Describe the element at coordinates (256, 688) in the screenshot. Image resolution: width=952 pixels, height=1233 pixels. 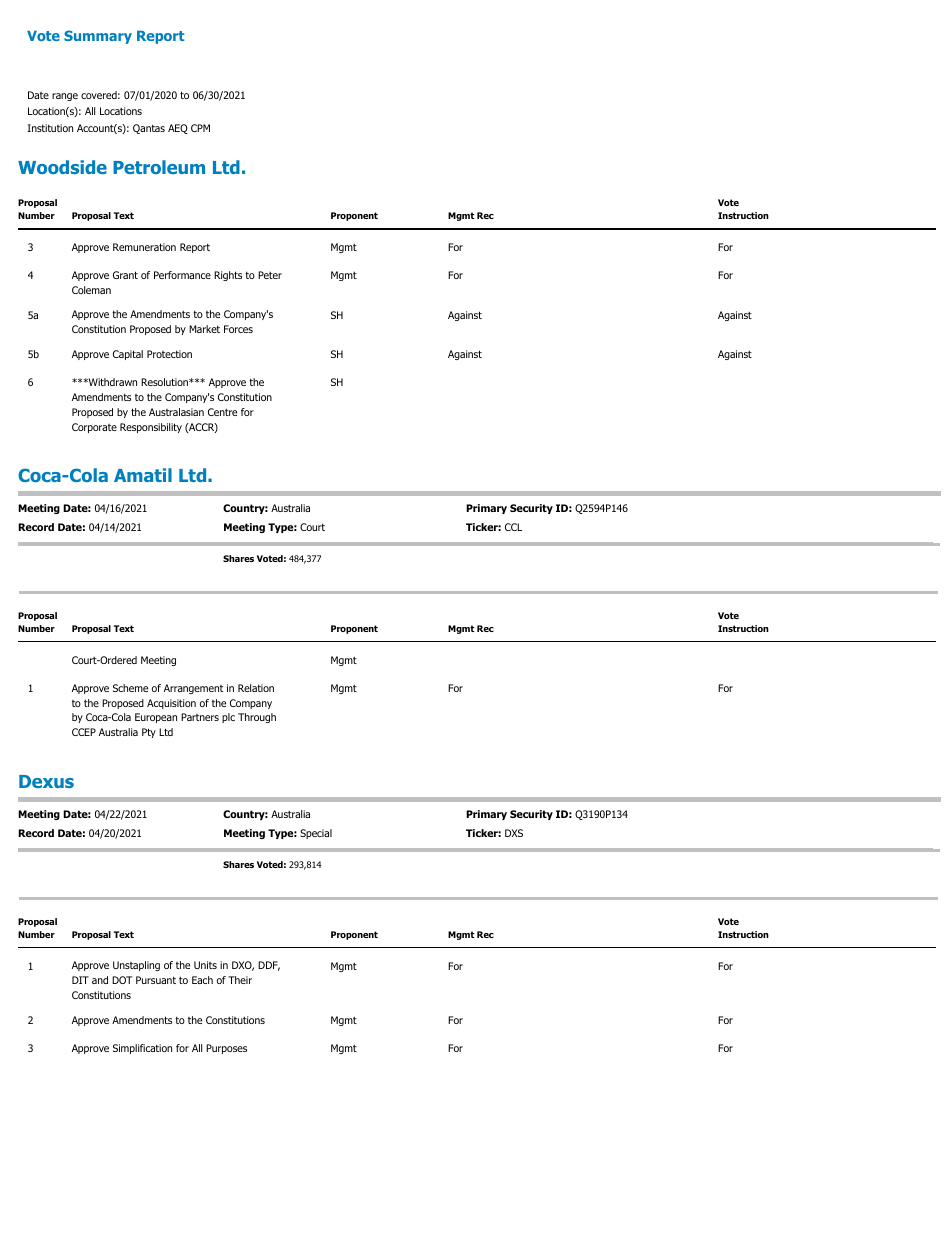
I see `Relation` at that location.
